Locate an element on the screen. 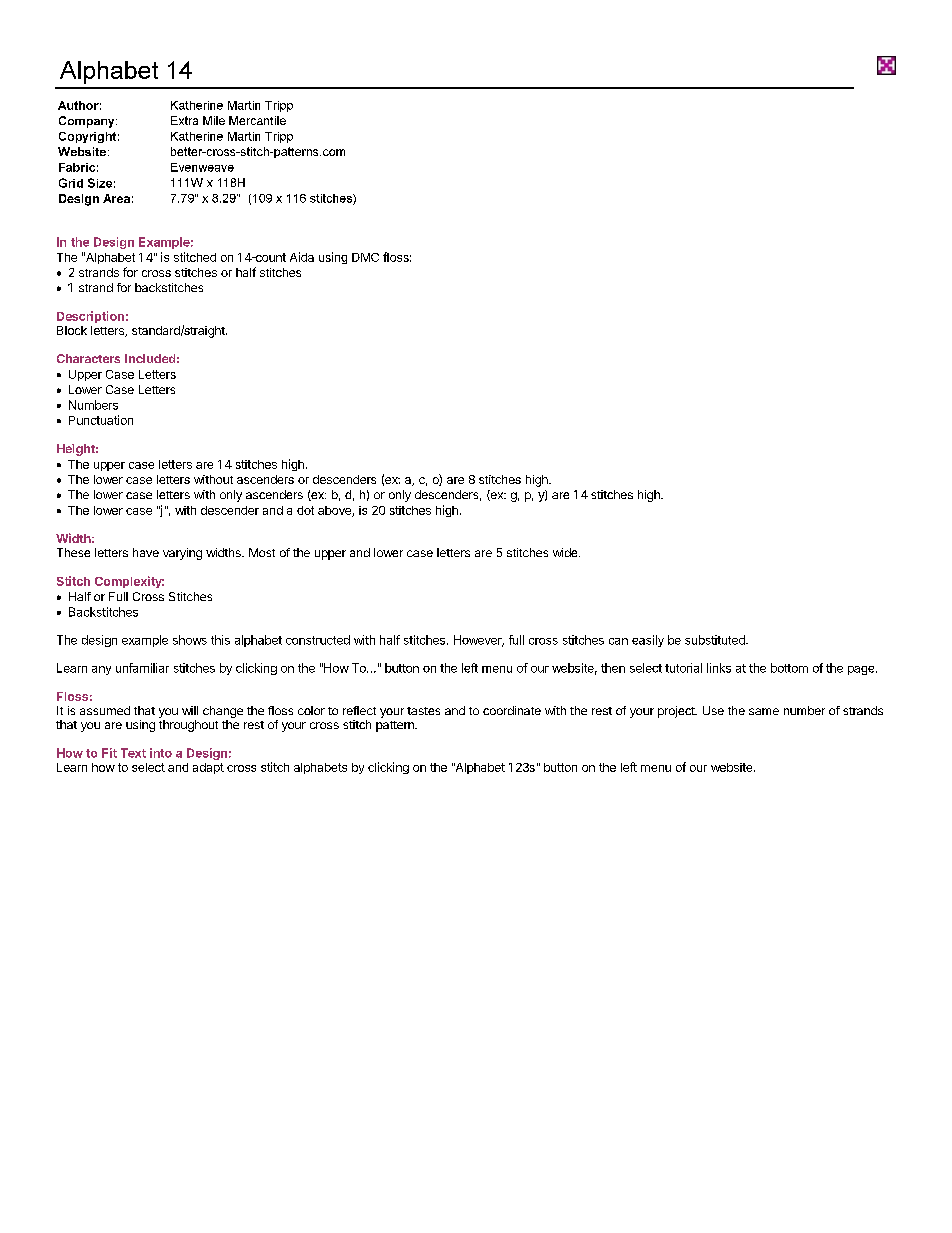 The width and height of the screenshot is (952, 1233). above is located at coordinates (335, 511).
